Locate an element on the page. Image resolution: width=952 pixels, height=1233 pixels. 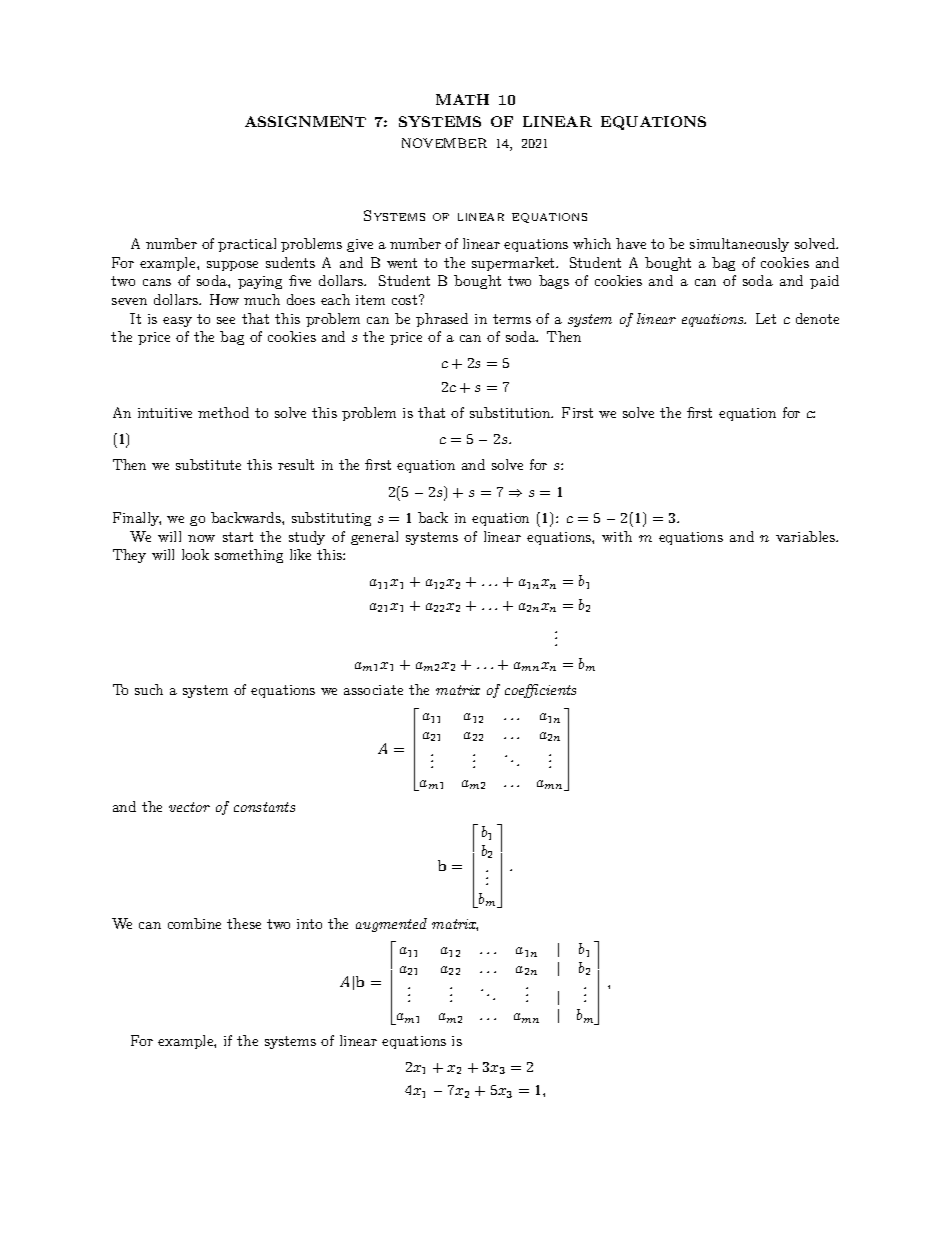
substitution is located at coordinates (511, 412).
